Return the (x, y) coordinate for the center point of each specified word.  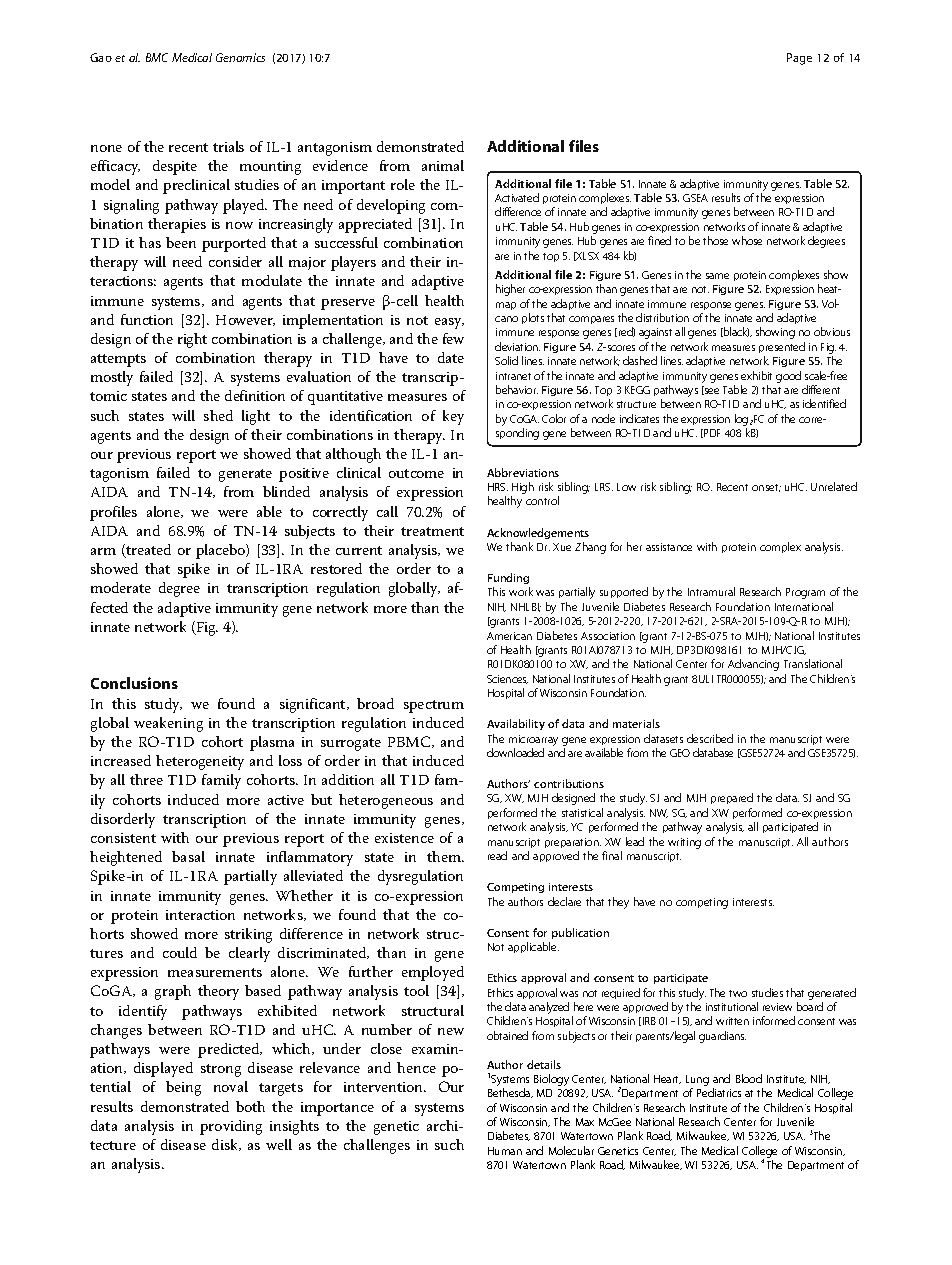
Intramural (711, 591)
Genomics (240, 57)
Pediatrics (719, 1092)
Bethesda (510, 1093)
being (183, 1088)
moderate (121, 587)
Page (799, 59)
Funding (508, 578)
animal (443, 165)
